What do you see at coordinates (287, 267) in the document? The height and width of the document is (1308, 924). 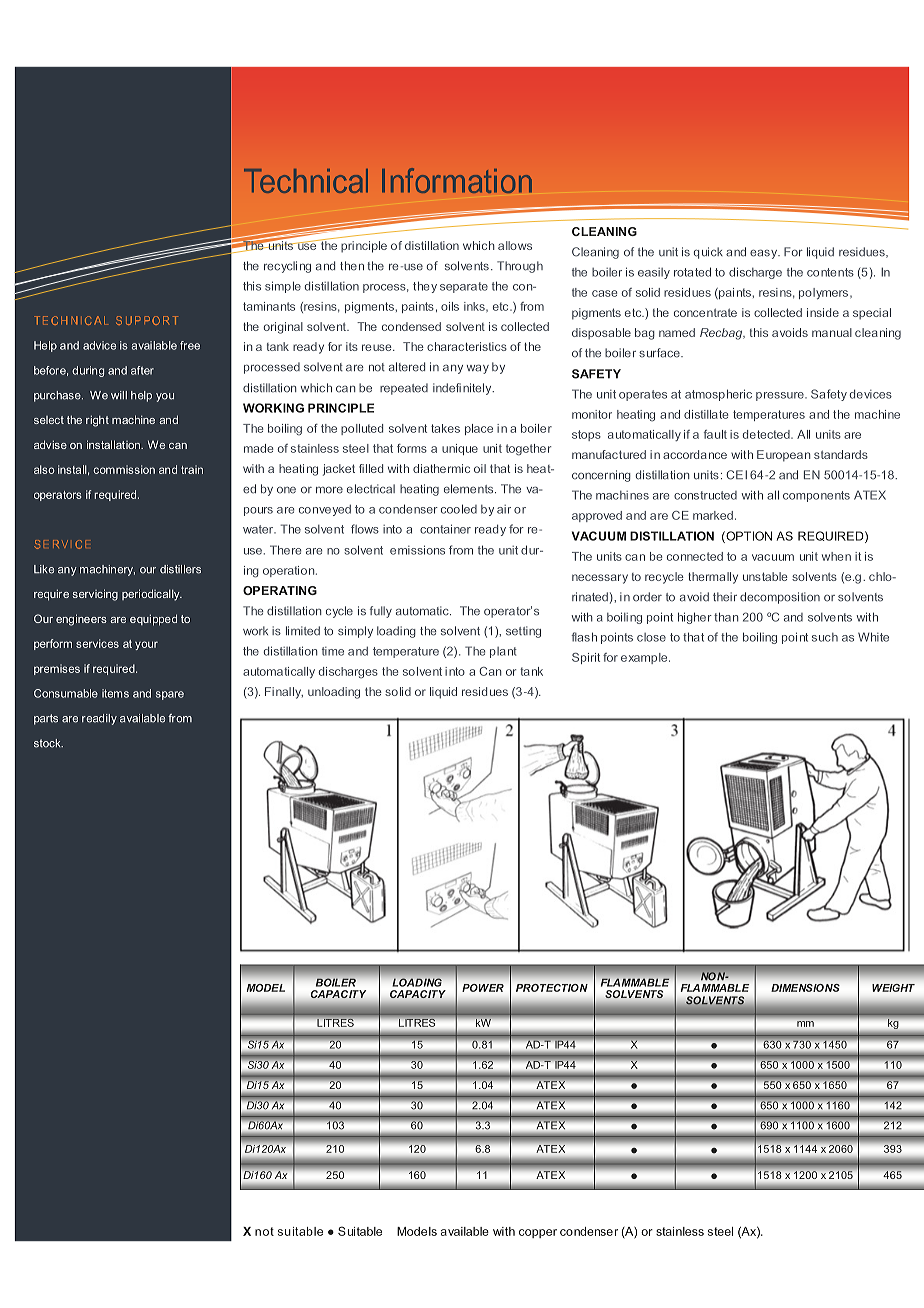 I see `recycling` at bounding box center [287, 267].
